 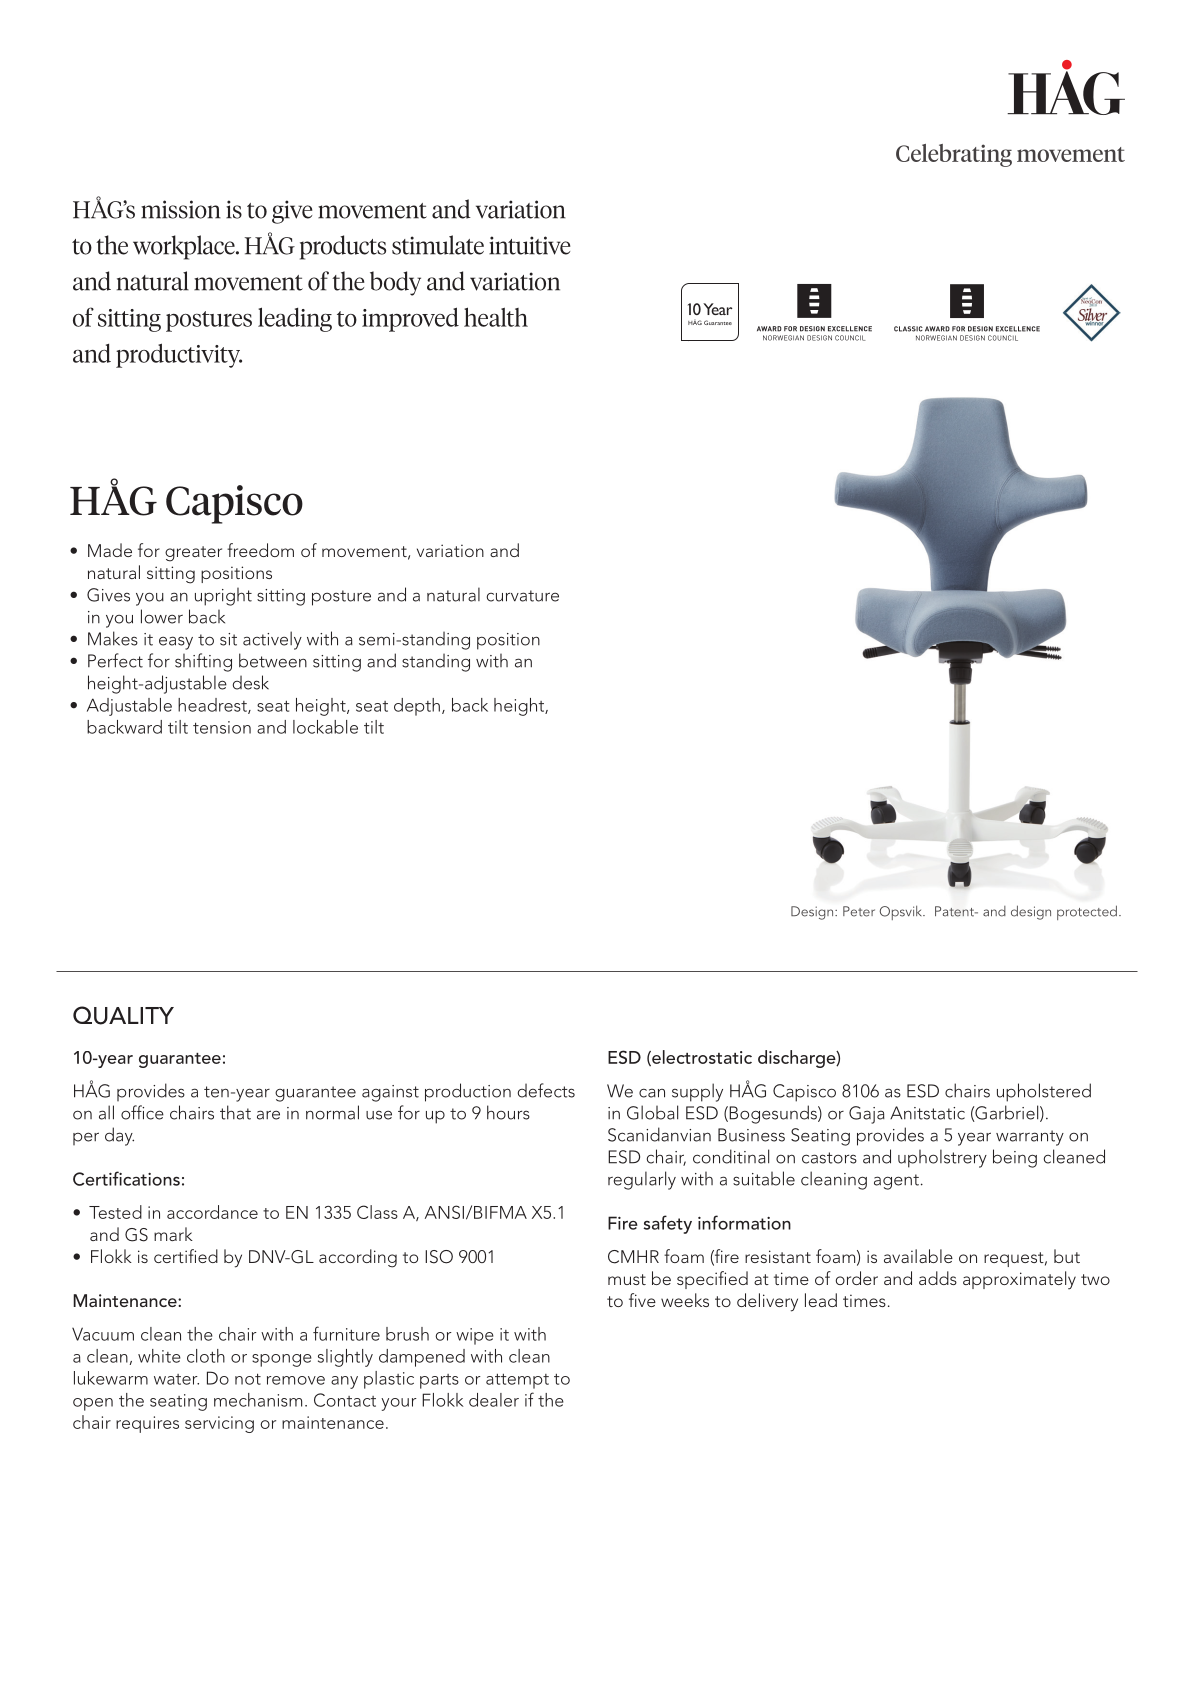 I want to click on intuitive, so click(x=530, y=245).
